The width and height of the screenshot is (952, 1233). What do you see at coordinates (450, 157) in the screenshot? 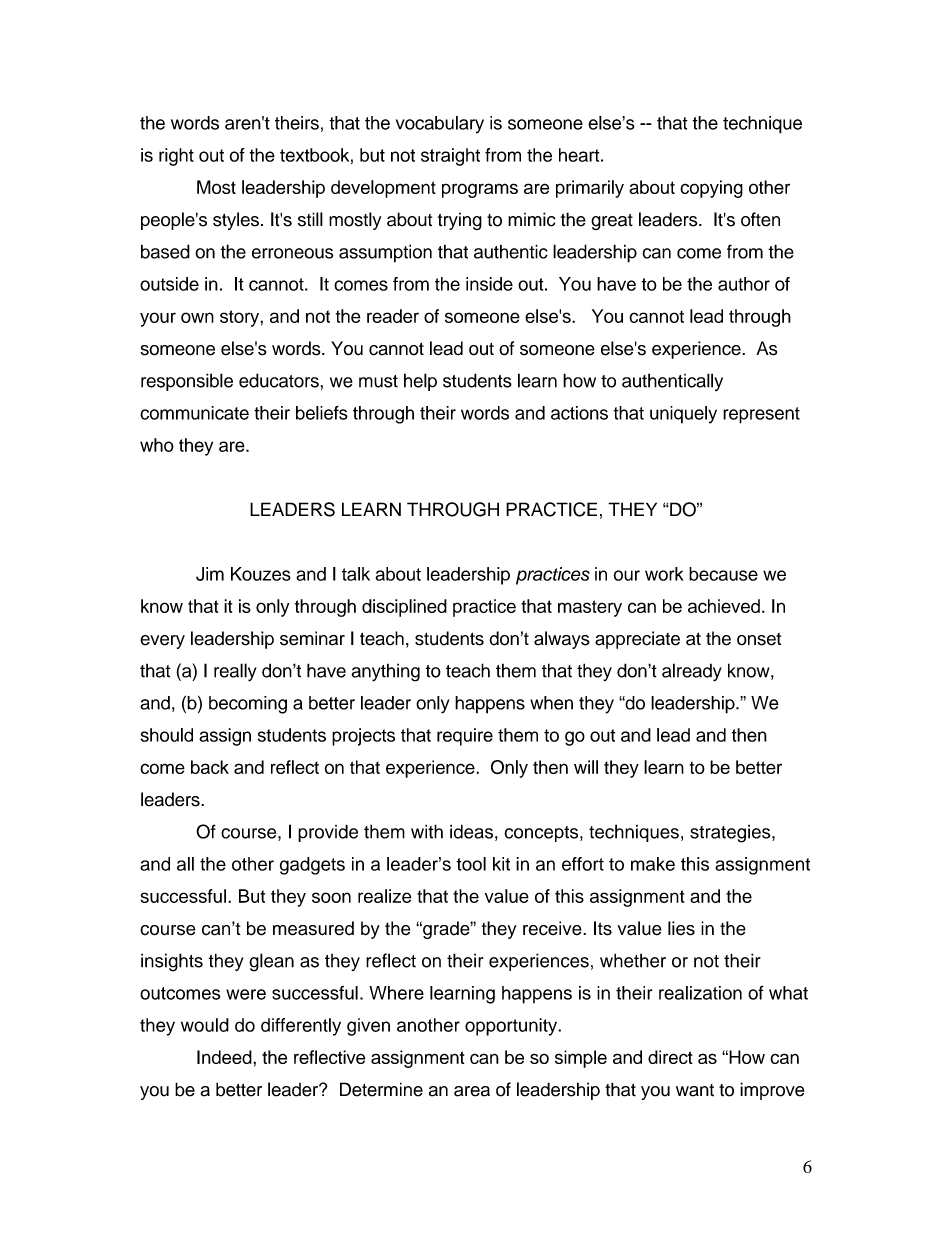
I see `straight` at bounding box center [450, 157].
